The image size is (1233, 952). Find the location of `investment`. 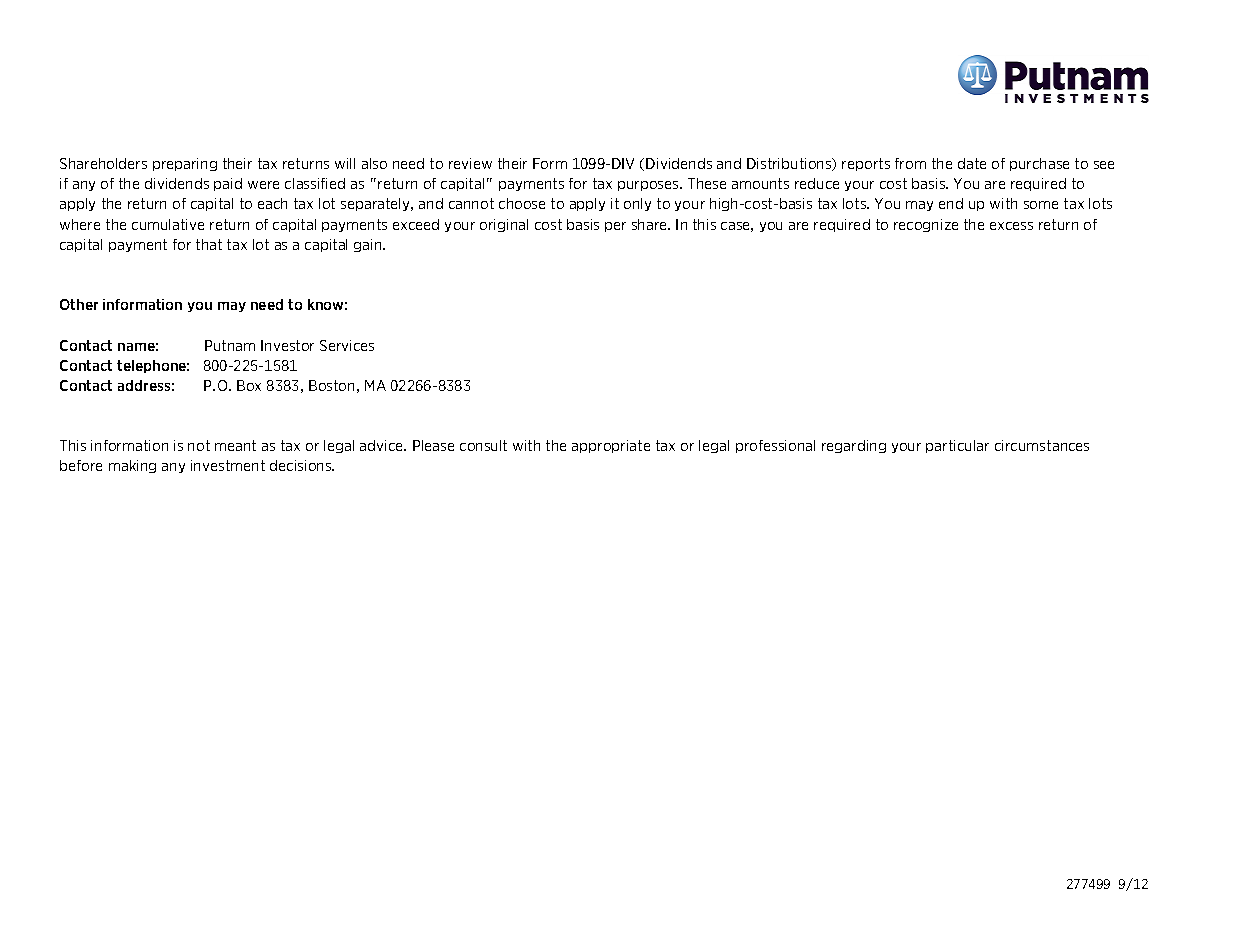

investment is located at coordinates (228, 465).
